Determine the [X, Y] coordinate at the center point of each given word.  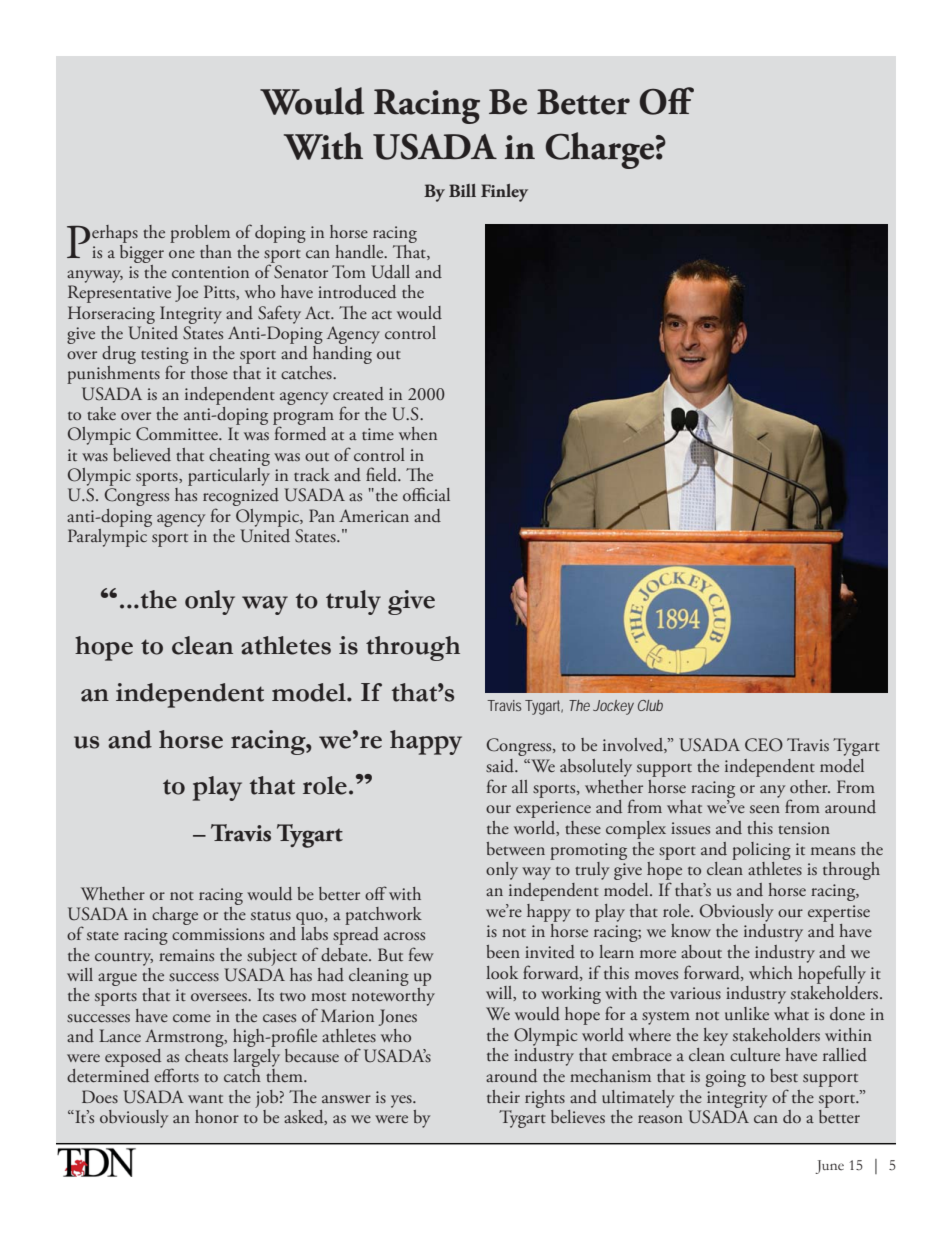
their [503, 1097]
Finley [504, 193]
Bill [462, 190]
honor [217, 1116]
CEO [764, 745]
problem [200, 234]
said [501, 766]
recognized [241, 497]
